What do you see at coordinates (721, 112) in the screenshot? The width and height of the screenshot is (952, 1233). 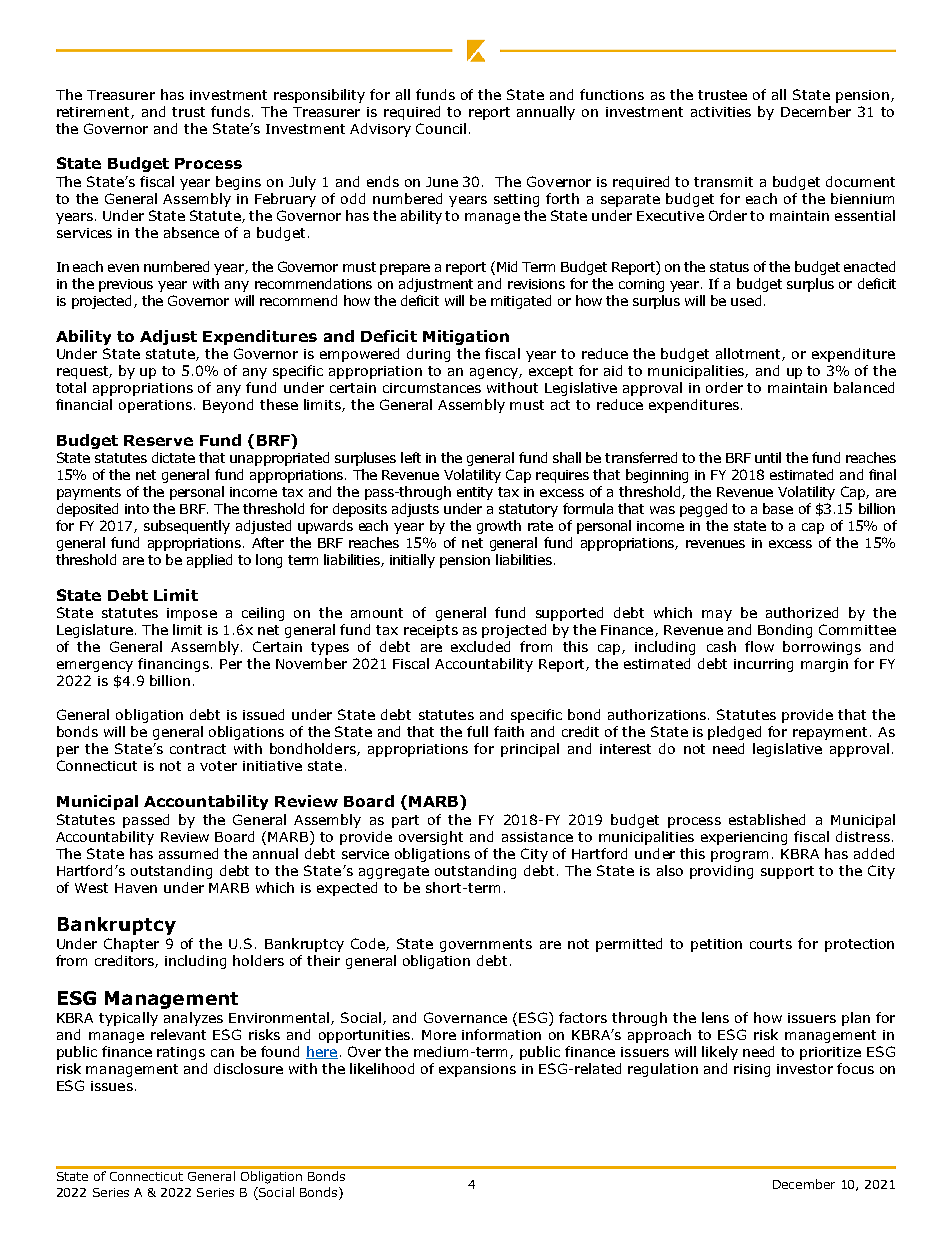 I see `activities` at bounding box center [721, 112].
